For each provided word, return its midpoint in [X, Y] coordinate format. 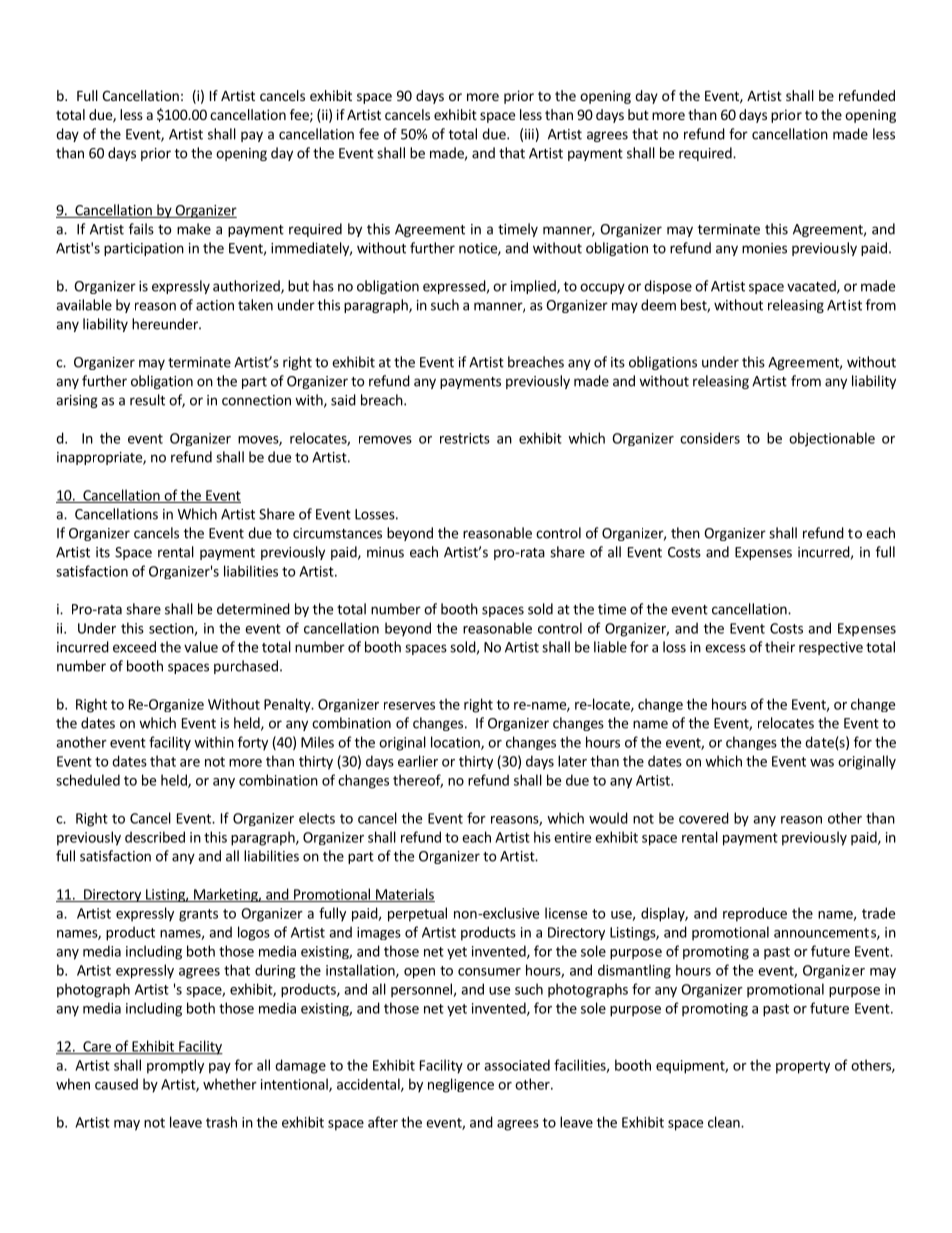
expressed [454, 287]
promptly [175, 1066]
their [780, 647]
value [201, 647]
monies [764, 248]
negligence [461, 1085]
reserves [409, 706]
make [194, 229]
